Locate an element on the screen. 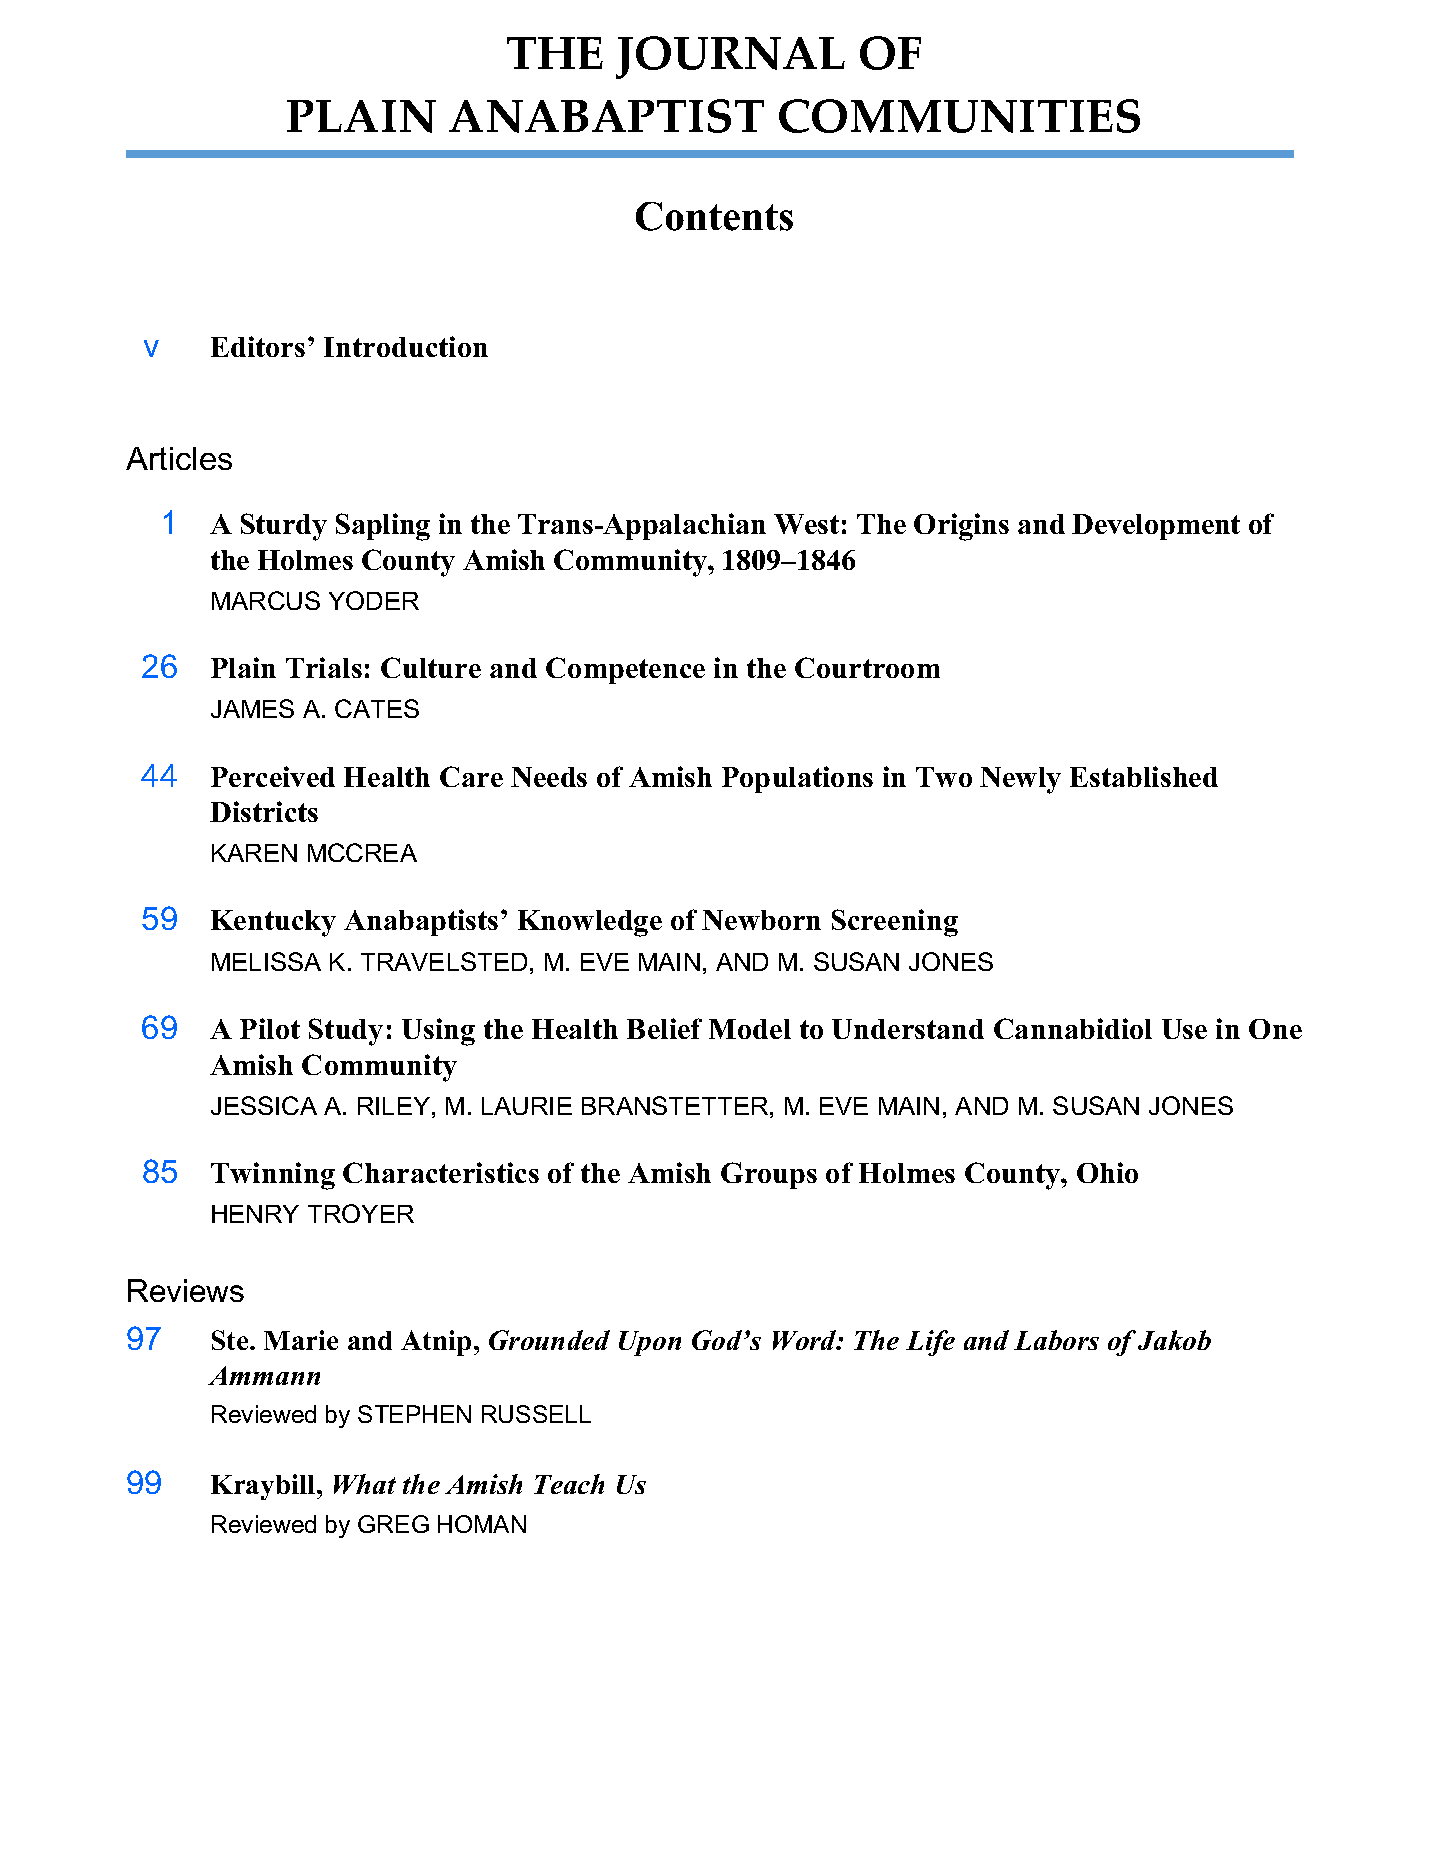  Development is located at coordinates (1156, 527).
